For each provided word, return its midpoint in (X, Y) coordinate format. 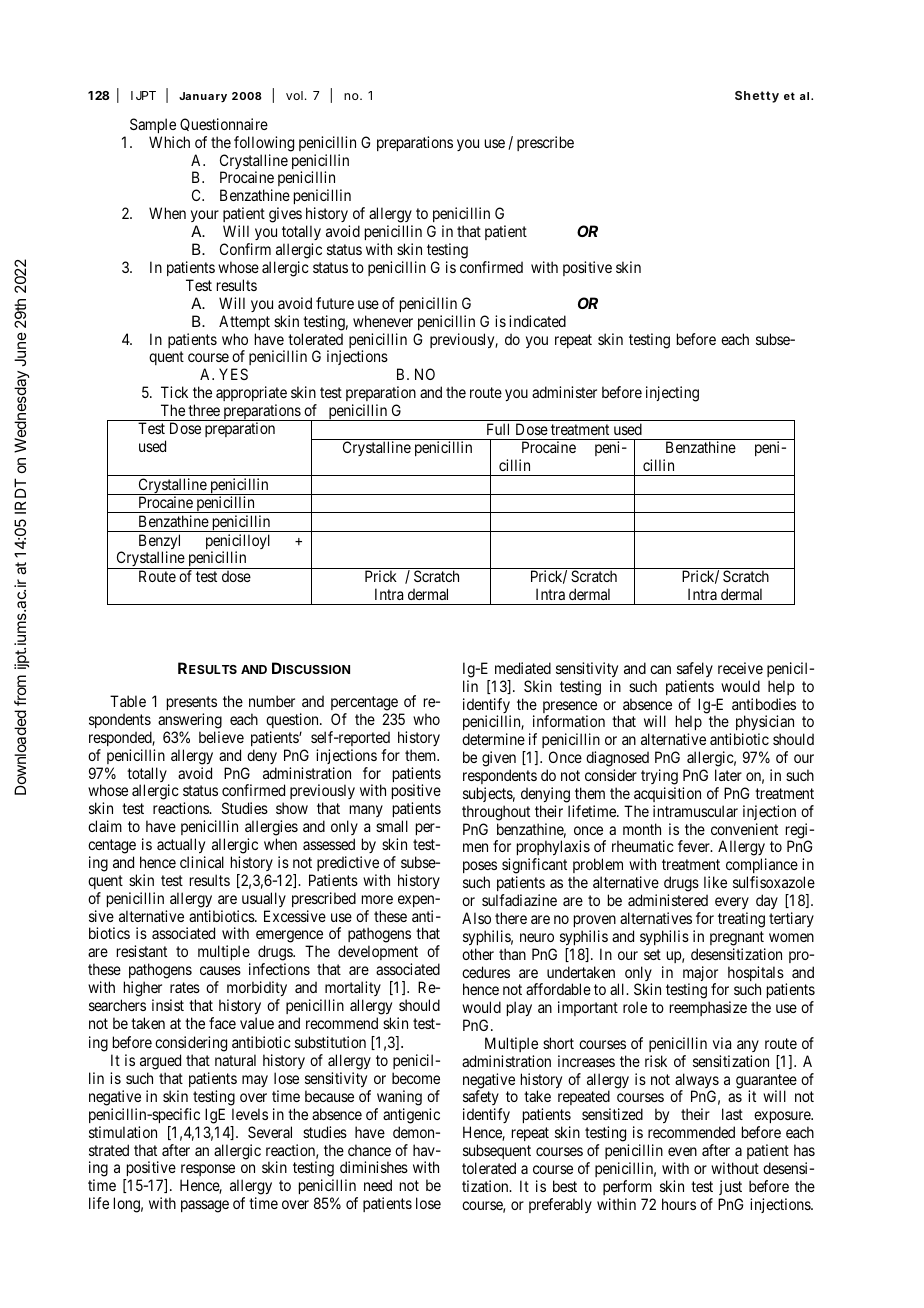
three (204, 410)
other (478, 954)
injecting (672, 394)
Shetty (757, 97)
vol (294, 95)
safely (695, 669)
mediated (523, 668)
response (208, 1172)
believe (221, 737)
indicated (537, 321)
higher (143, 989)
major (700, 975)
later (728, 775)
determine (493, 739)
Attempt (244, 322)
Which (169, 142)
